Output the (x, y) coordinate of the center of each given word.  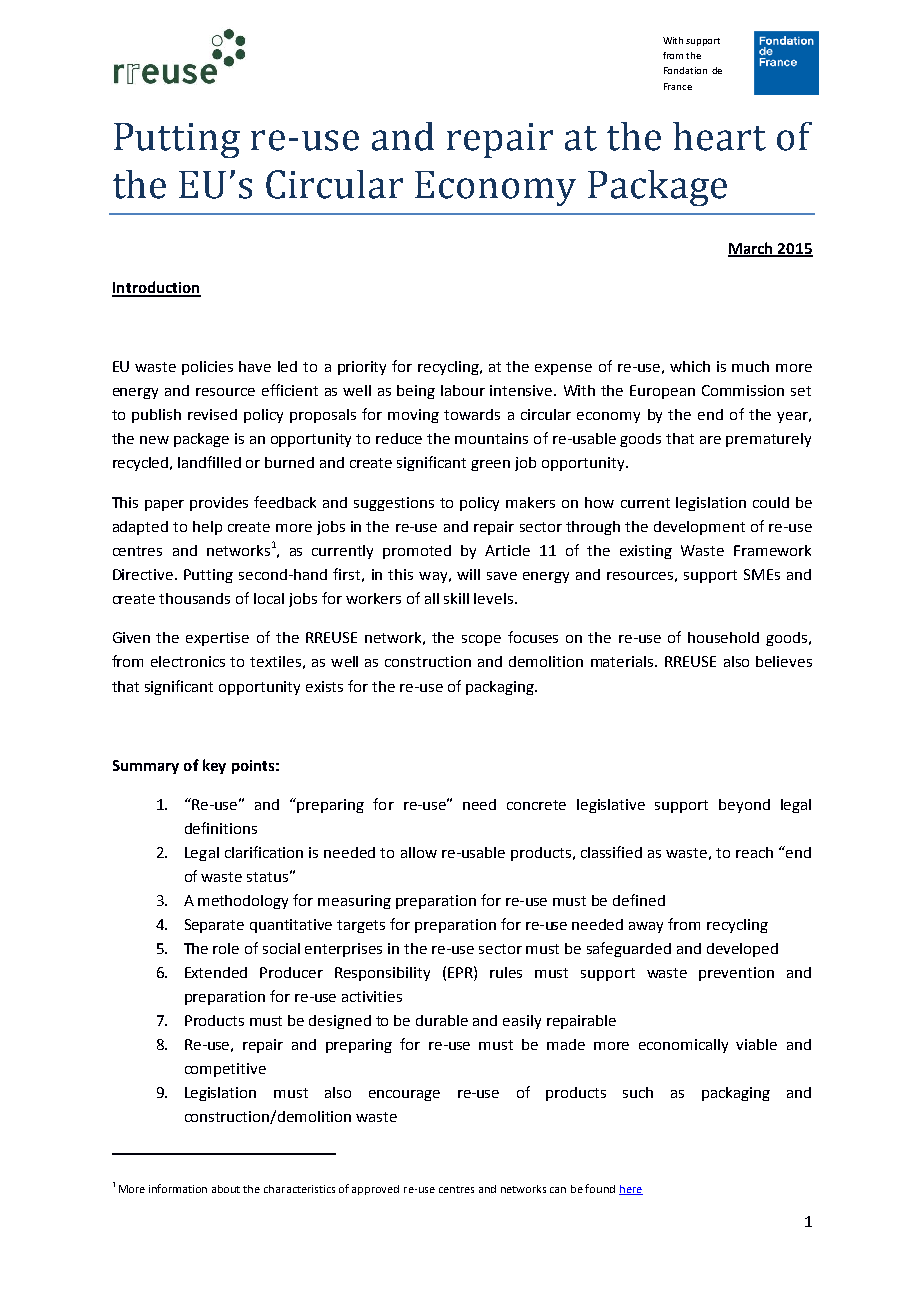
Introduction (156, 288)
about (226, 1189)
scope (481, 640)
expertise (217, 639)
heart (719, 136)
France (678, 86)
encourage (404, 1095)
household (723, 637)
